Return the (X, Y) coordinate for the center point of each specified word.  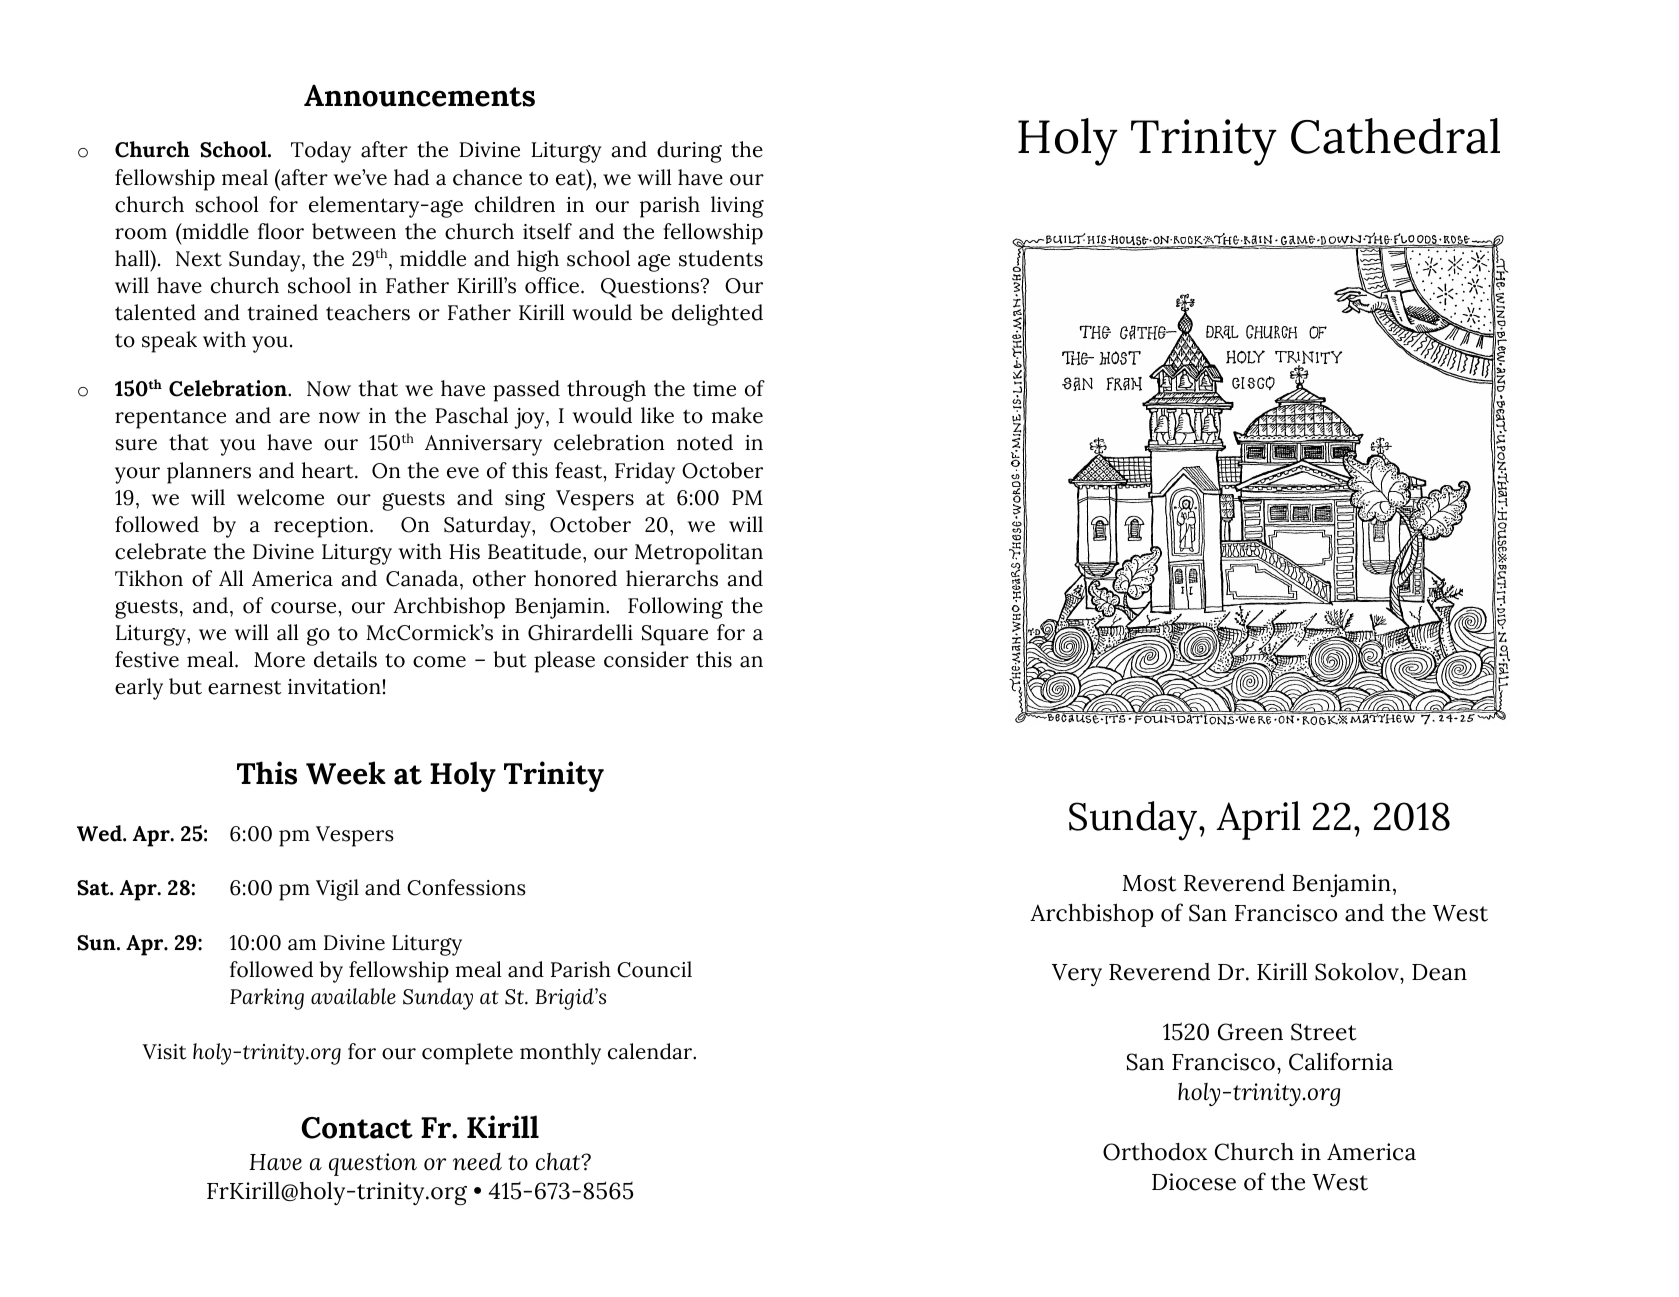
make (737, 415)
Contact (357, 1128)
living (737, 207)
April (1258, 820)
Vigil (337, 890)
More (279, 660)
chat (559, 1161)
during (689, 152)
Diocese (1194, 1182)
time (714, 389)
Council (654, 969)
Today (321, 152)
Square (675, 635)
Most (1150, 883)
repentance (170, 419)
